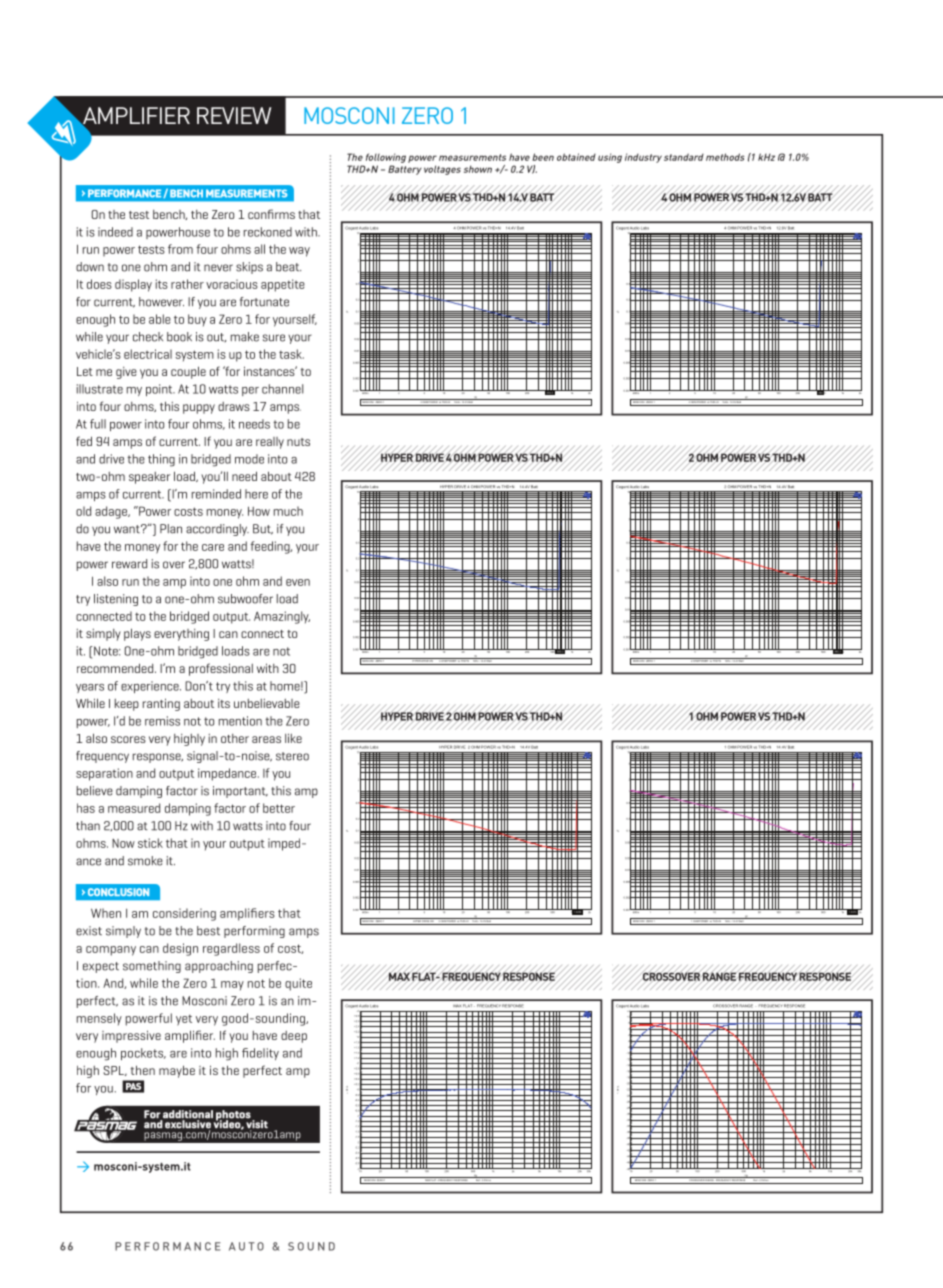 The image size is (943, 1288). Describe the element at coordinates (234, 115) in the document. I see `Review` at that location.
